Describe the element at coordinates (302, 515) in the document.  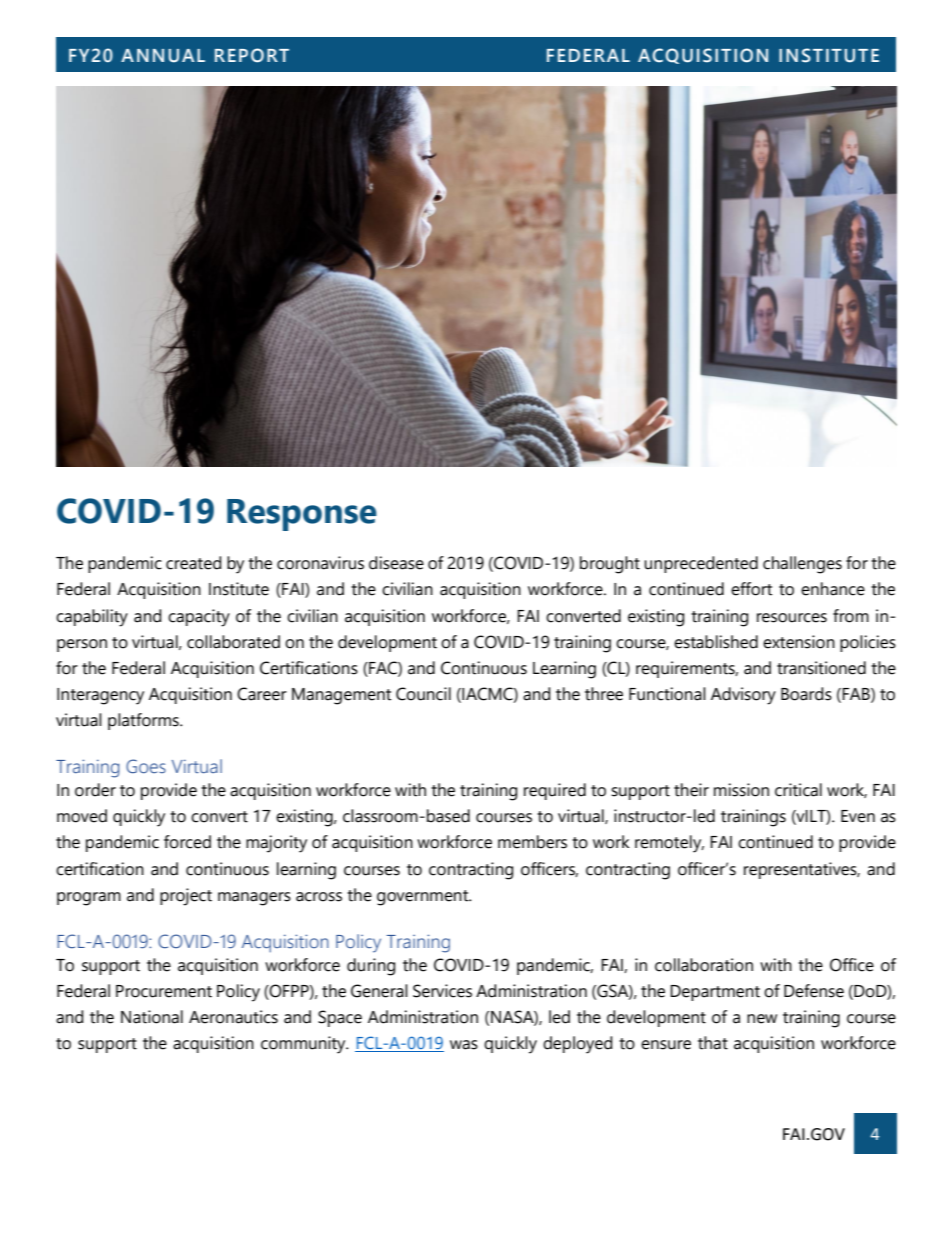
I see `Response` at that location.
